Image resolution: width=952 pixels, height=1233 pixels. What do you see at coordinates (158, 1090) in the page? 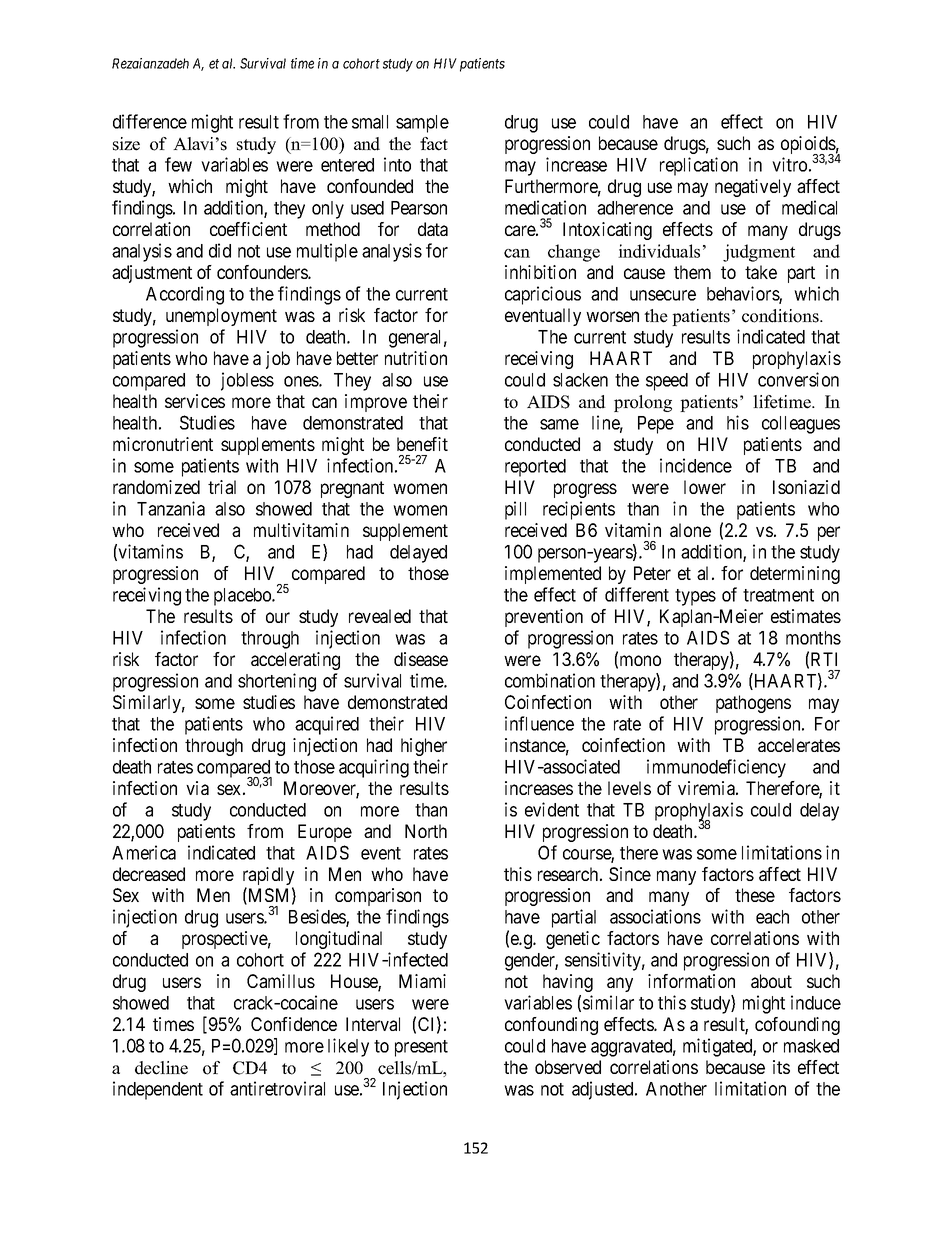
I see `independent` at bounding box center [158, 1090].
